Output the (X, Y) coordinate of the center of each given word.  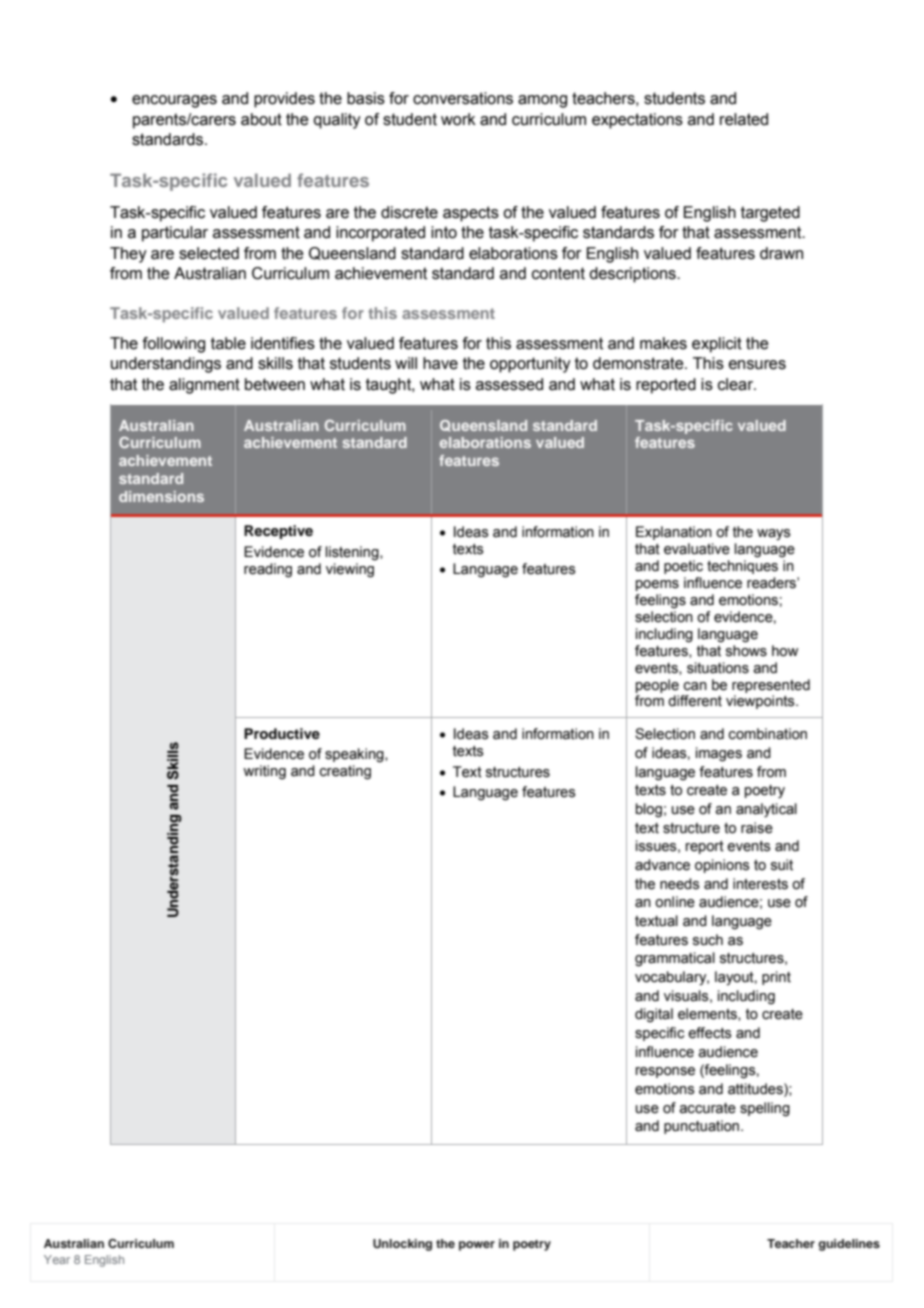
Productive (282, 734)
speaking (355, 755)
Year (57, 1259)
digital (654, 1015)
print (776, 978)
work (458, 119)
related (744, 119)
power (477, 1246)
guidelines (849, 1245)
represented (771, 686)
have (440, 363)
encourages (174, 101)
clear (737, 384)
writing (264, 772)
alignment (204, 386)
